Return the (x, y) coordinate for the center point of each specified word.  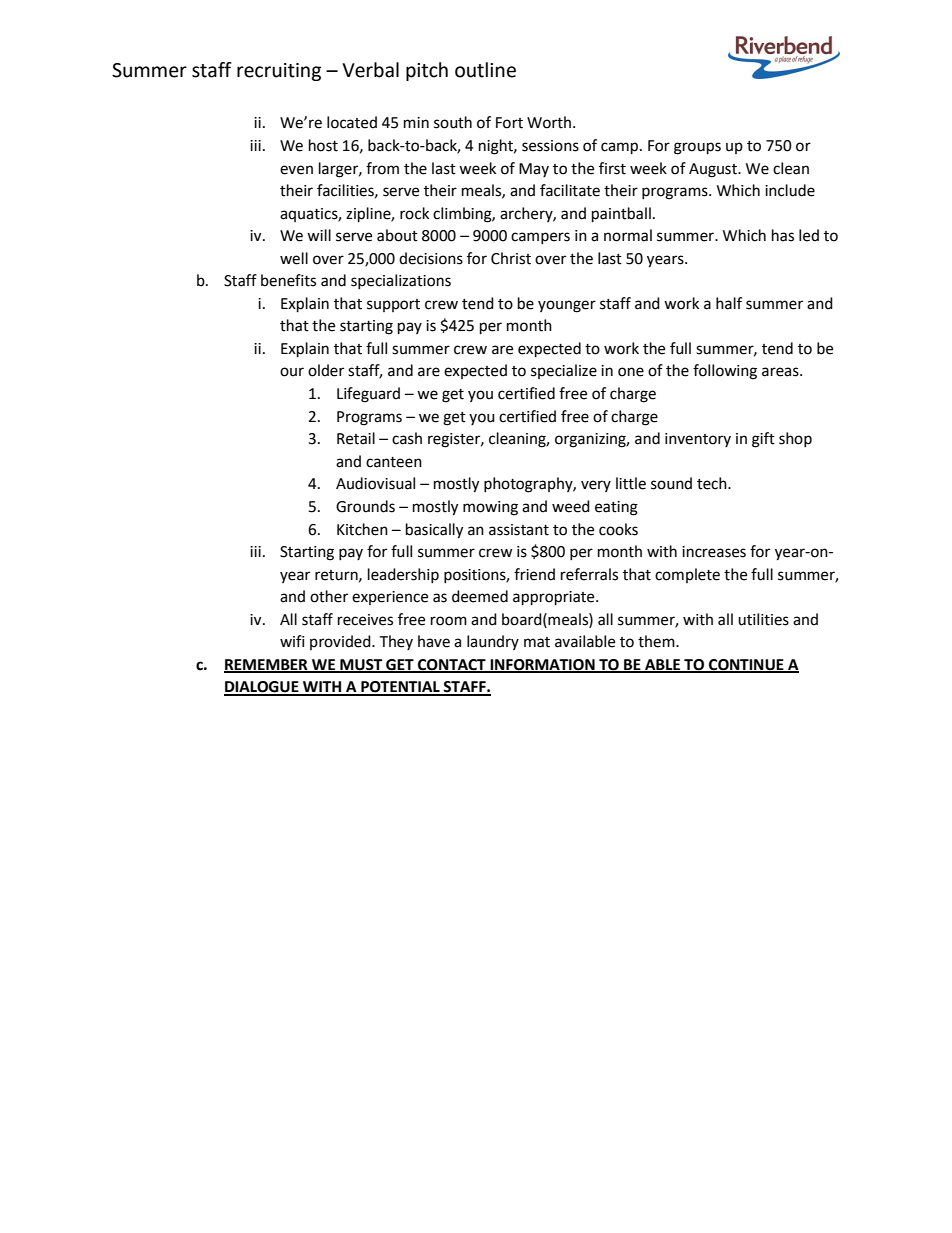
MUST (361, 665)
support (393, 305)
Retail (356, 438)
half (729, 303)
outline (485, 70)
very (596, 486)
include (790, 190)
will (319, 235)
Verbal (370, 70)
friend (534, 574)
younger (567, 306)
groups (697, 148)
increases (714, 552)
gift (763, 440)
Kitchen (362, 529)
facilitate (570, 190)
